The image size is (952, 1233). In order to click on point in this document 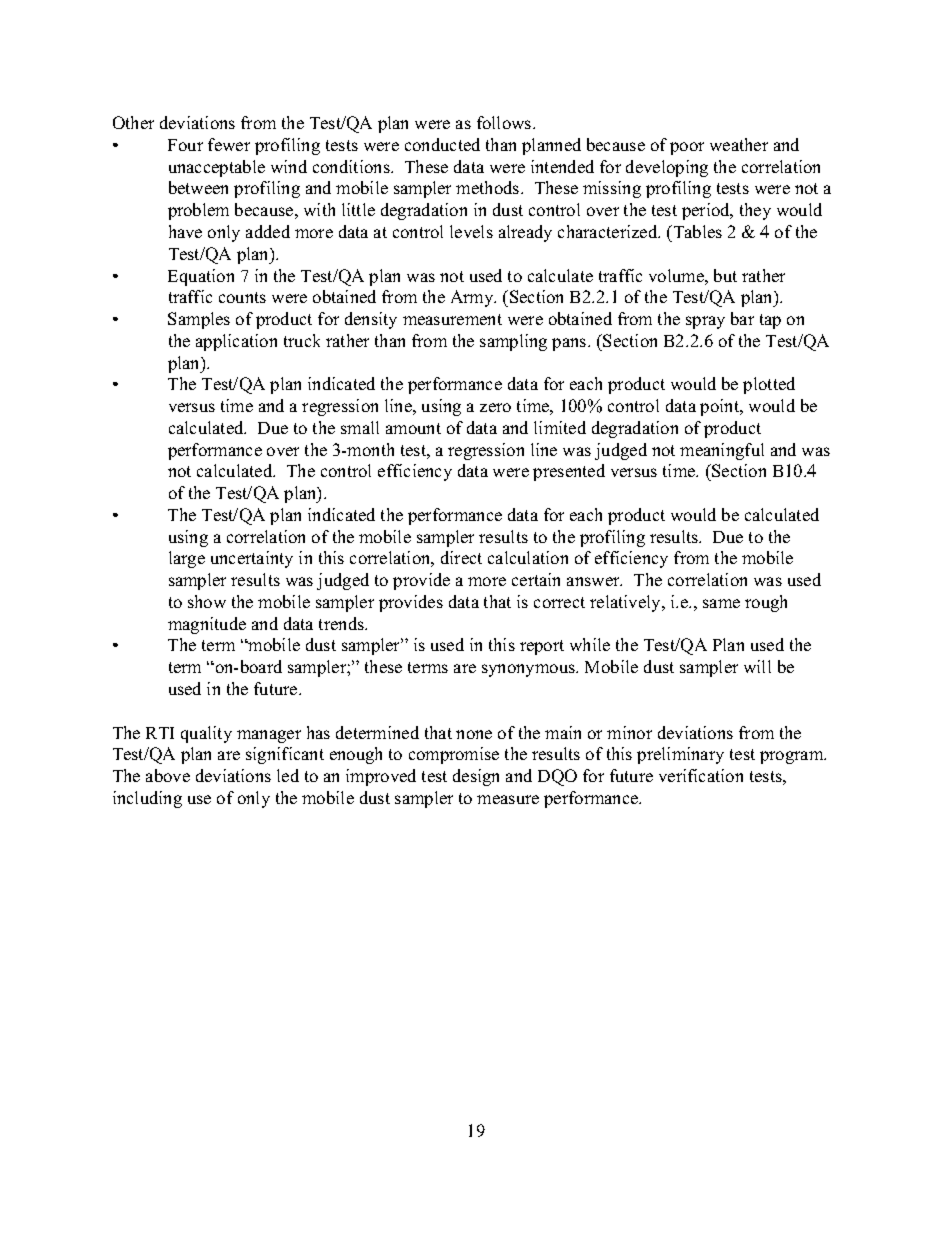, I will do `click(721, 407)`.
